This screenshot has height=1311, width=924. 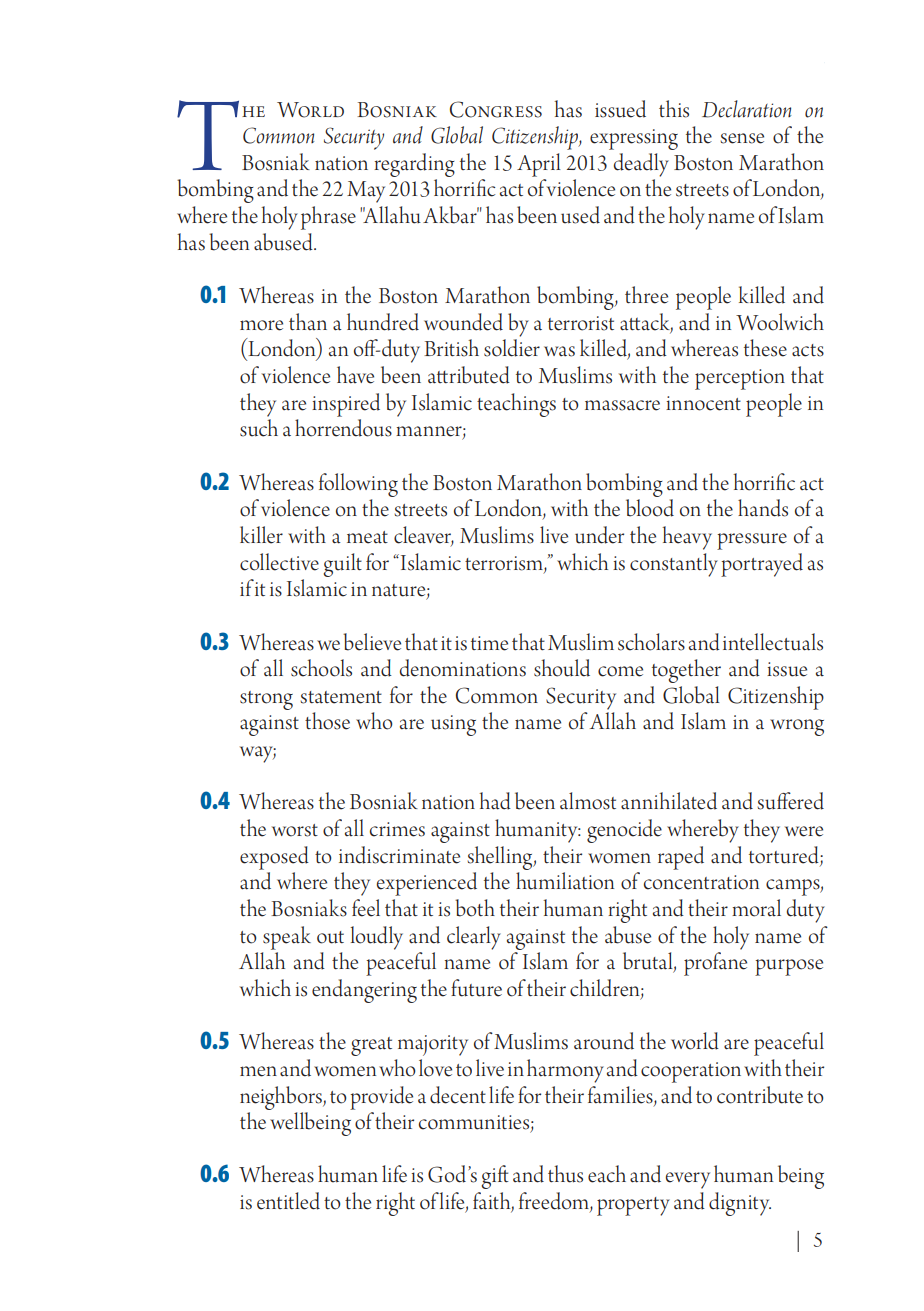 I want to click on moral, so click(x=756, y=908).
